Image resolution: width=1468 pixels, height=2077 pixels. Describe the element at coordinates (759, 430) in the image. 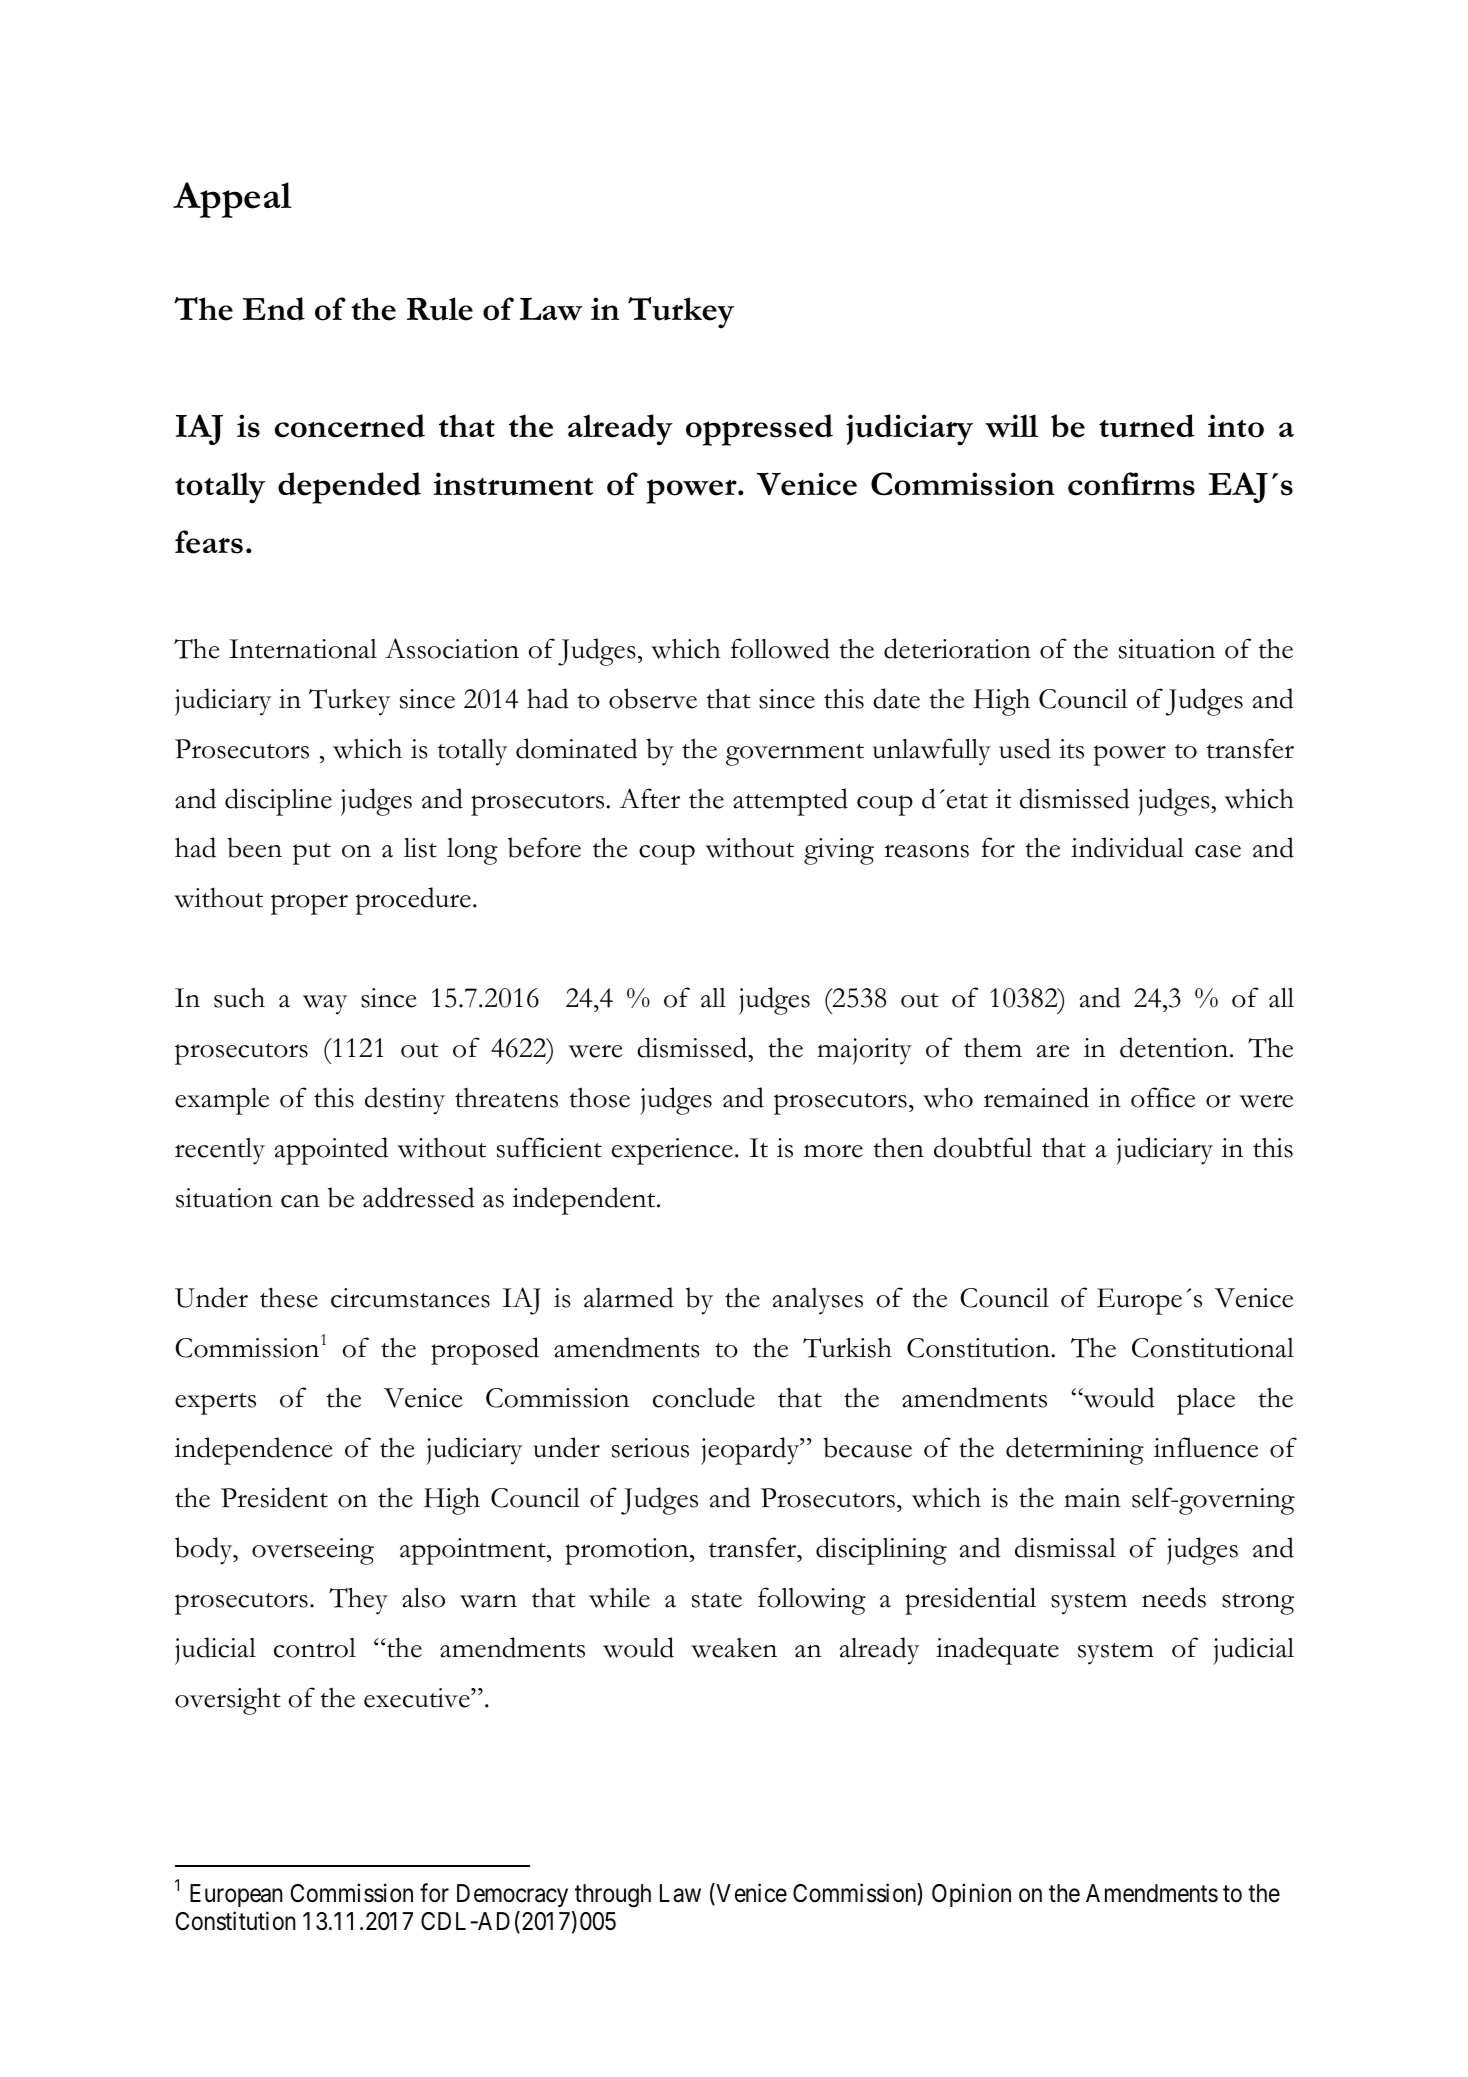

I see `oppressed` at that location.
